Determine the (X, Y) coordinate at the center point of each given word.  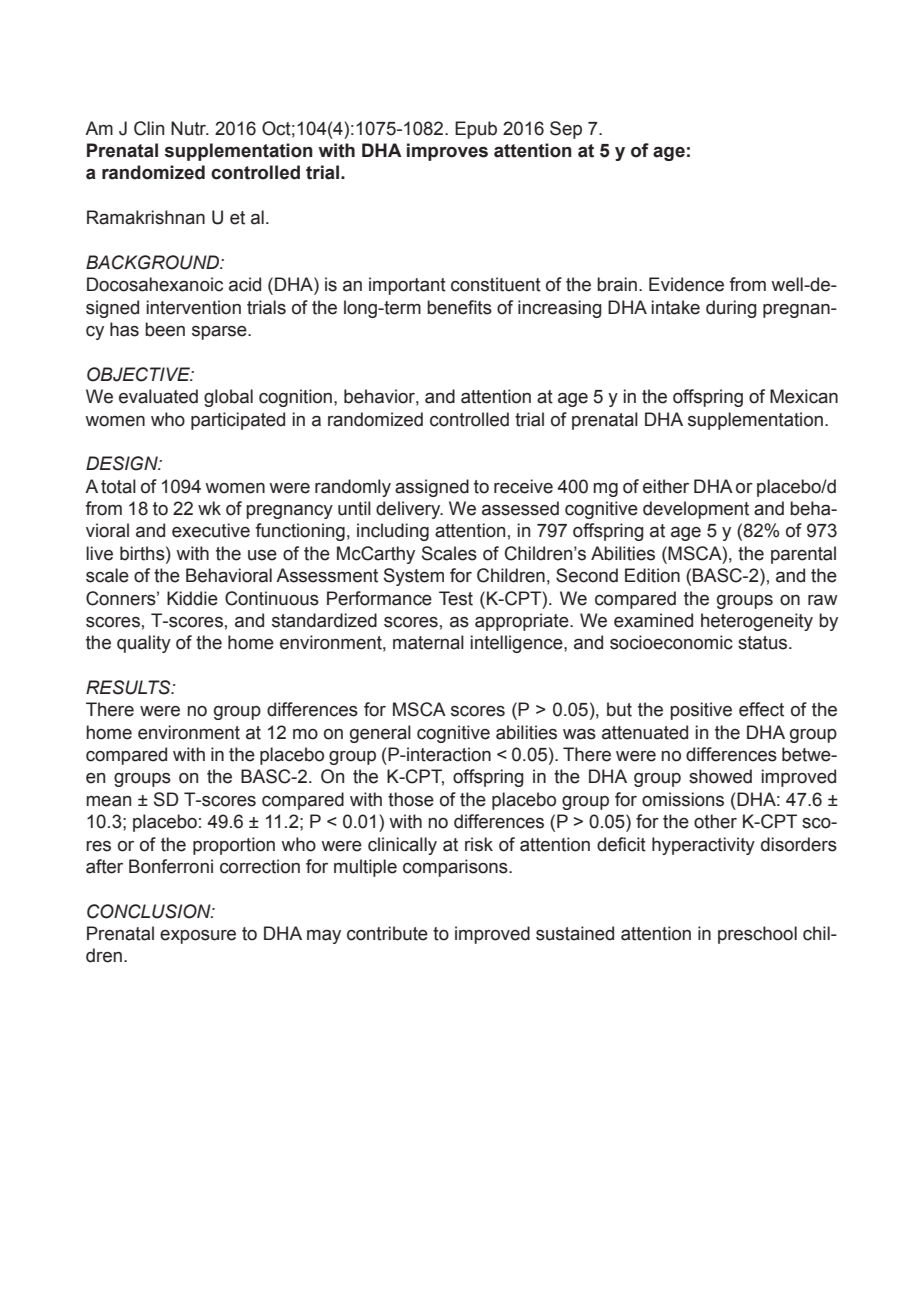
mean (108, 801)
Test (456, 598)
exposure (198, 937)
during (731, 309)
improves (447, 152)
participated (238, 421)
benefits (459, 307)
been (165, 329)
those (411, 799)
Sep (566, 130)
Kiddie (192, 598)
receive (523, 486)
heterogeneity (757, 622)
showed (720, 776)
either (666, 486)
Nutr (190, 128)
